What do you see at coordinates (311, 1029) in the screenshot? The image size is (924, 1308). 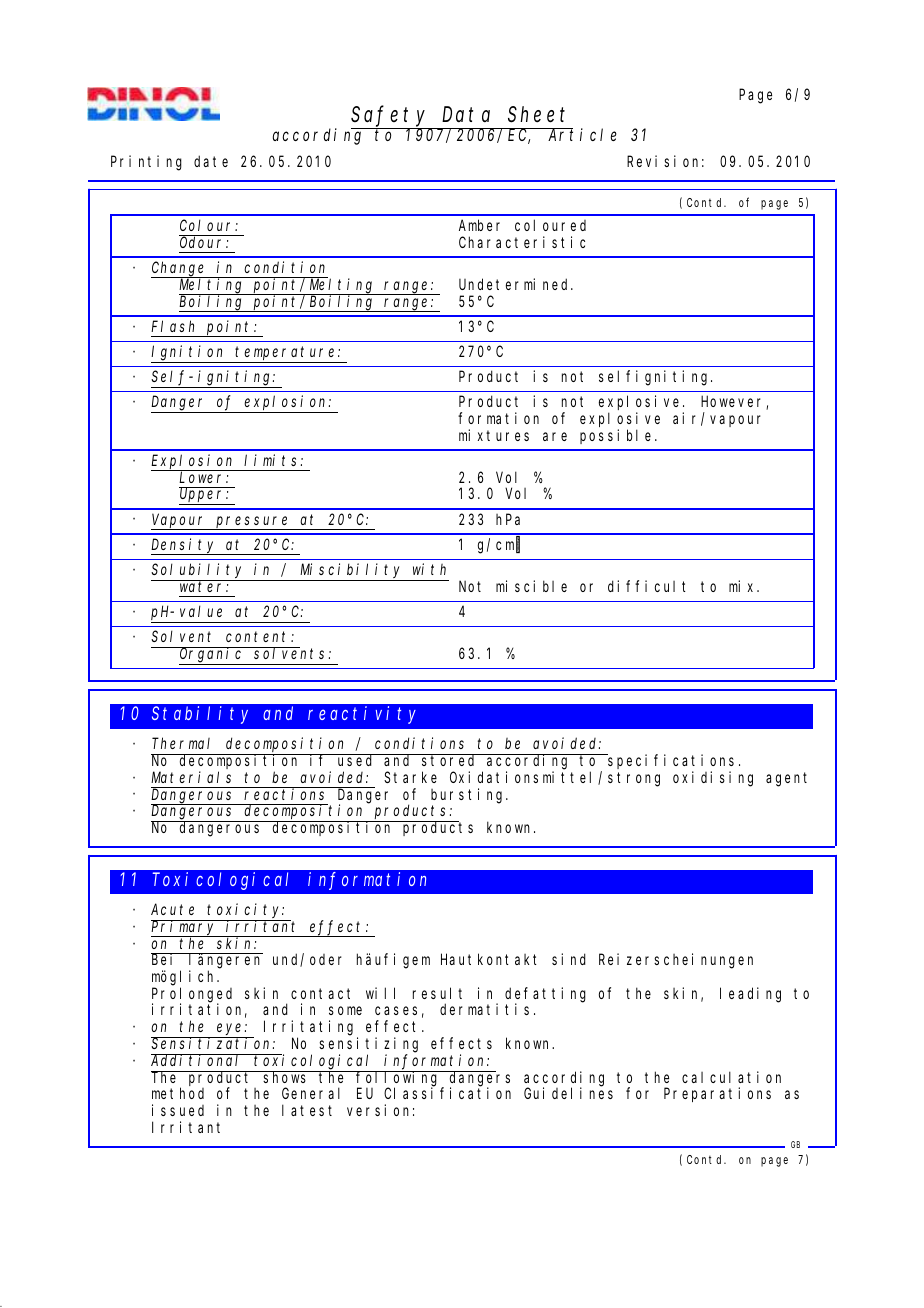 I see `Irritating` at bounding box center [311, 1029].
